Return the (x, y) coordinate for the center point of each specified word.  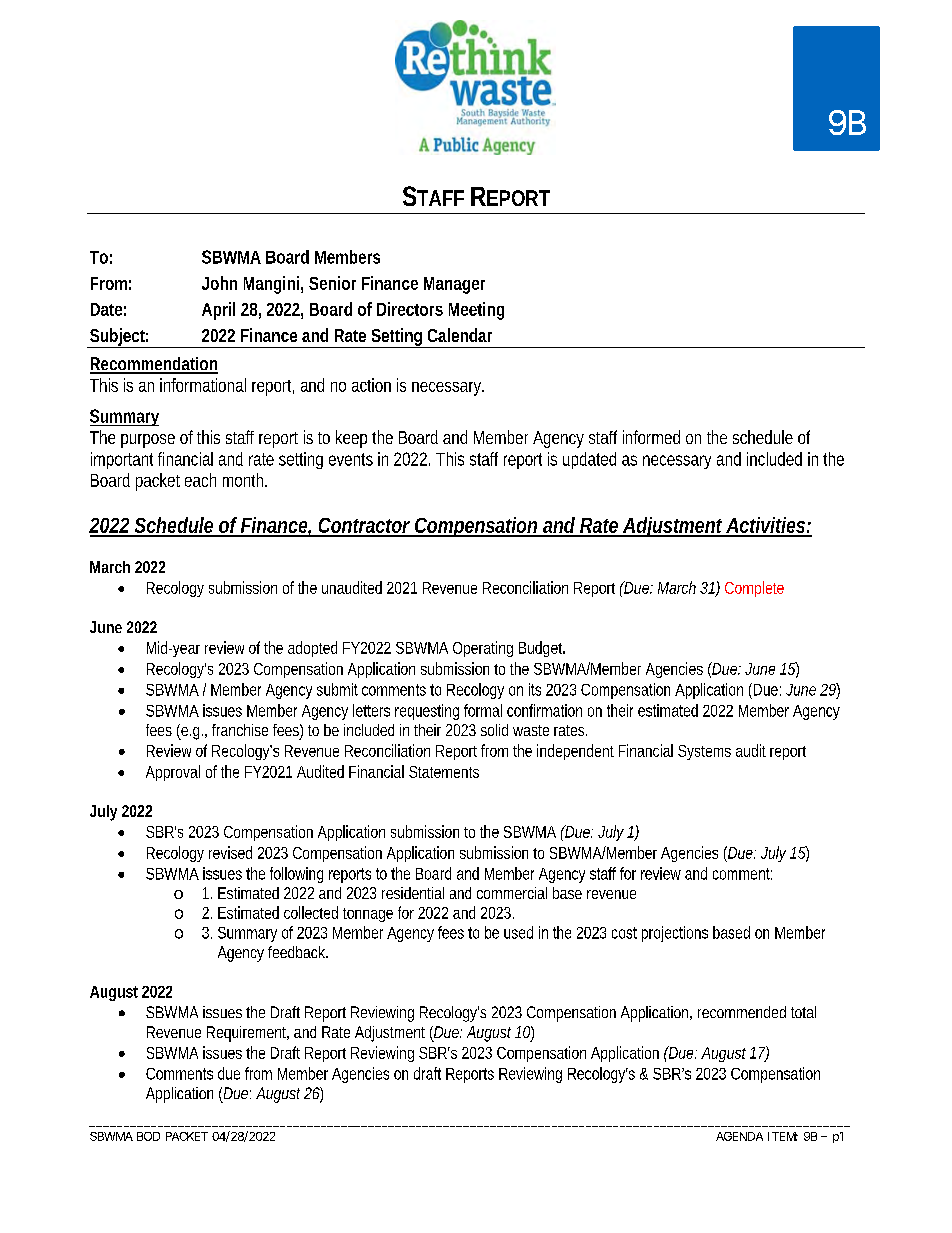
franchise (240, 730)
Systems (704, 752)
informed (651, 437)
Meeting (476, 311)
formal (483, 710)
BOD (148, 1136)
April (218, 311)
